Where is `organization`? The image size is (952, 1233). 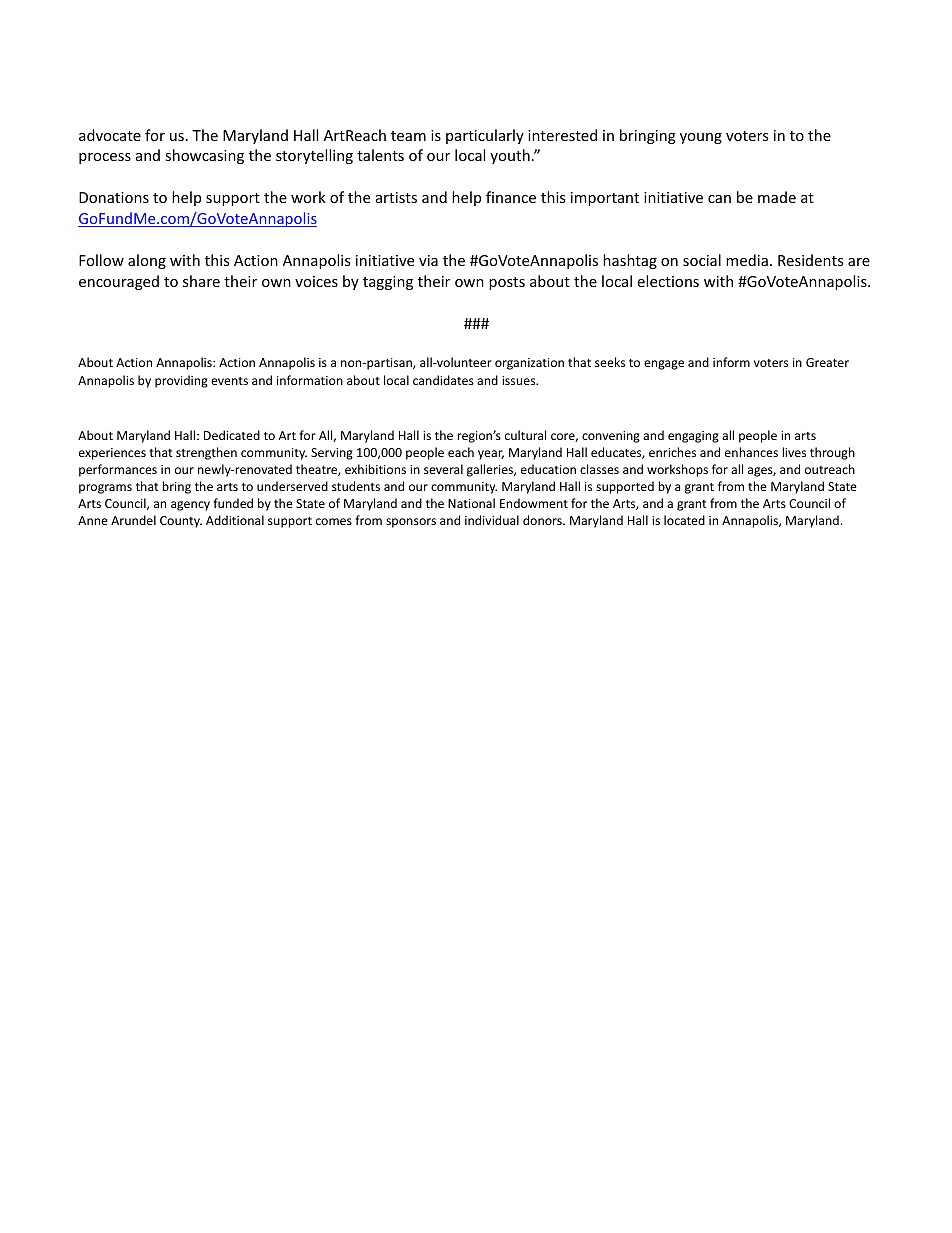
organization is located at coordinates (529, 364).
